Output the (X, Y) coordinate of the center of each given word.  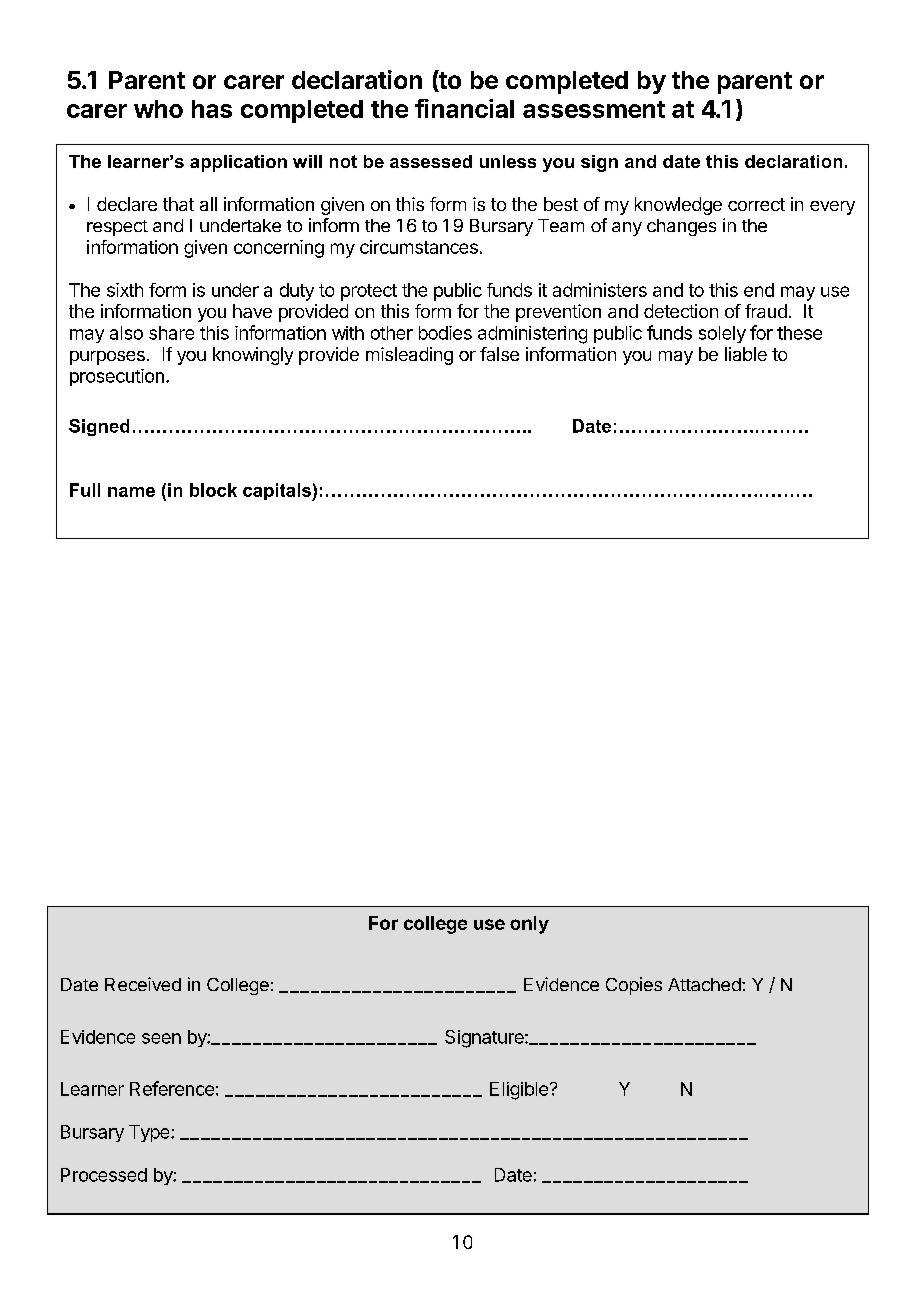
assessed (431, 161)
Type (150, 1133)
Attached (705, 984)
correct (756, 204)
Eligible (519, 1091)
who (158, 109)
